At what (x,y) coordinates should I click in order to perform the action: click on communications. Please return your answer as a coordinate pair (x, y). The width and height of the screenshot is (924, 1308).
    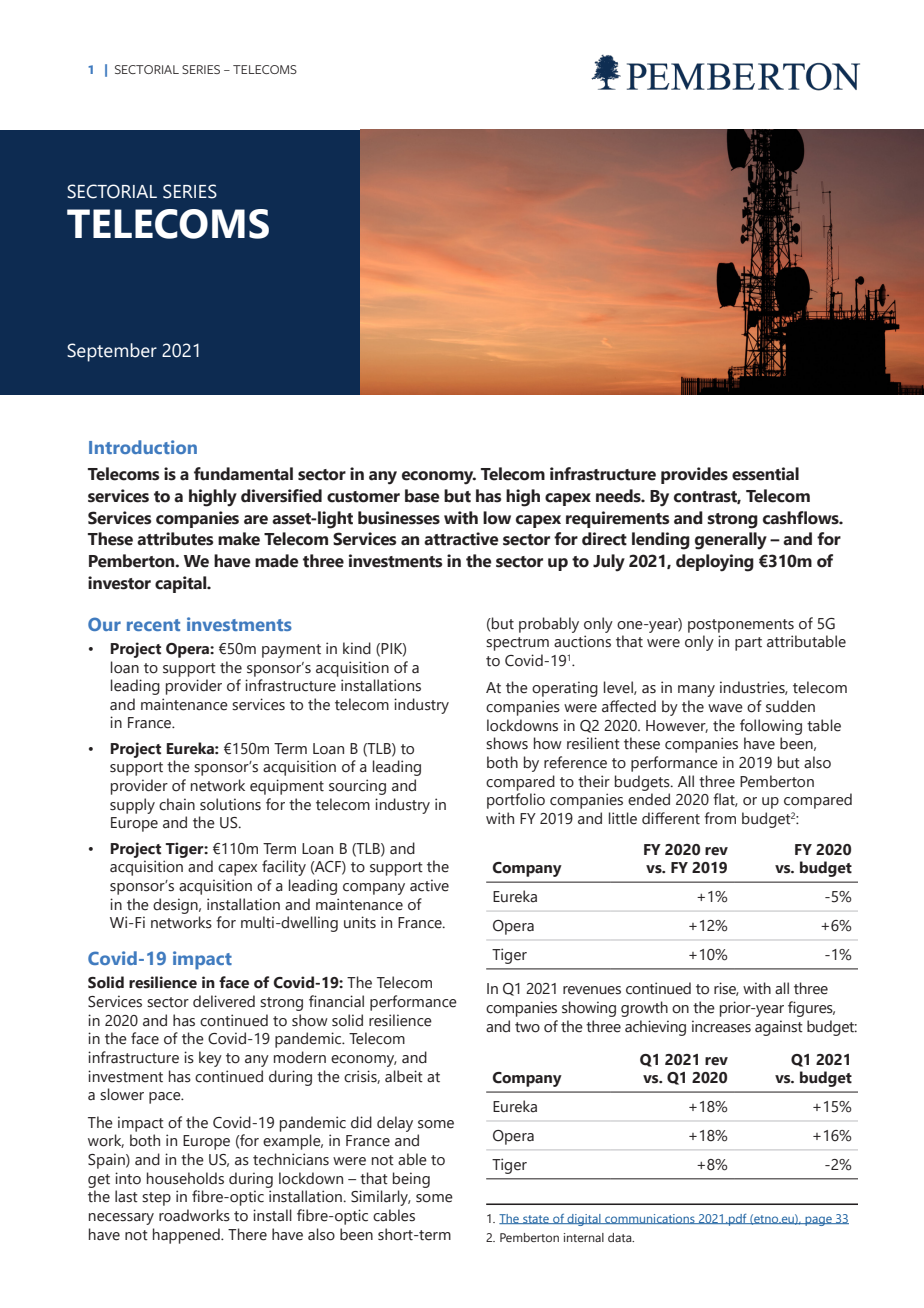
    Looking at the image, I should click on (650, 1219).
